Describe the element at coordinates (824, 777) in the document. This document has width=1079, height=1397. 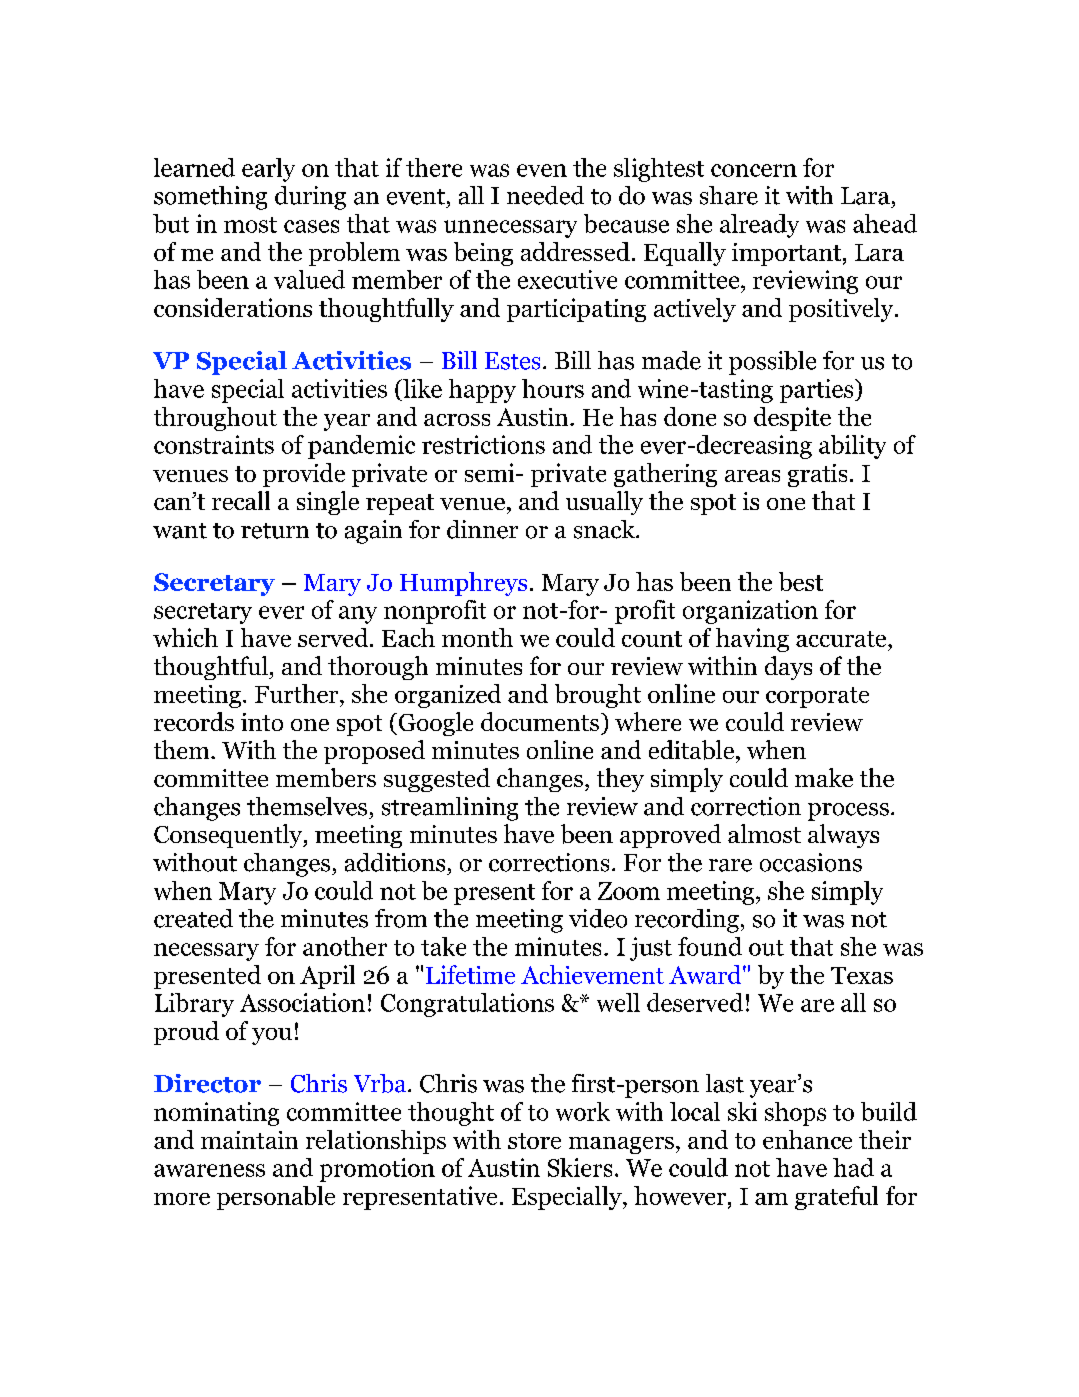
I see `make` at that location.
